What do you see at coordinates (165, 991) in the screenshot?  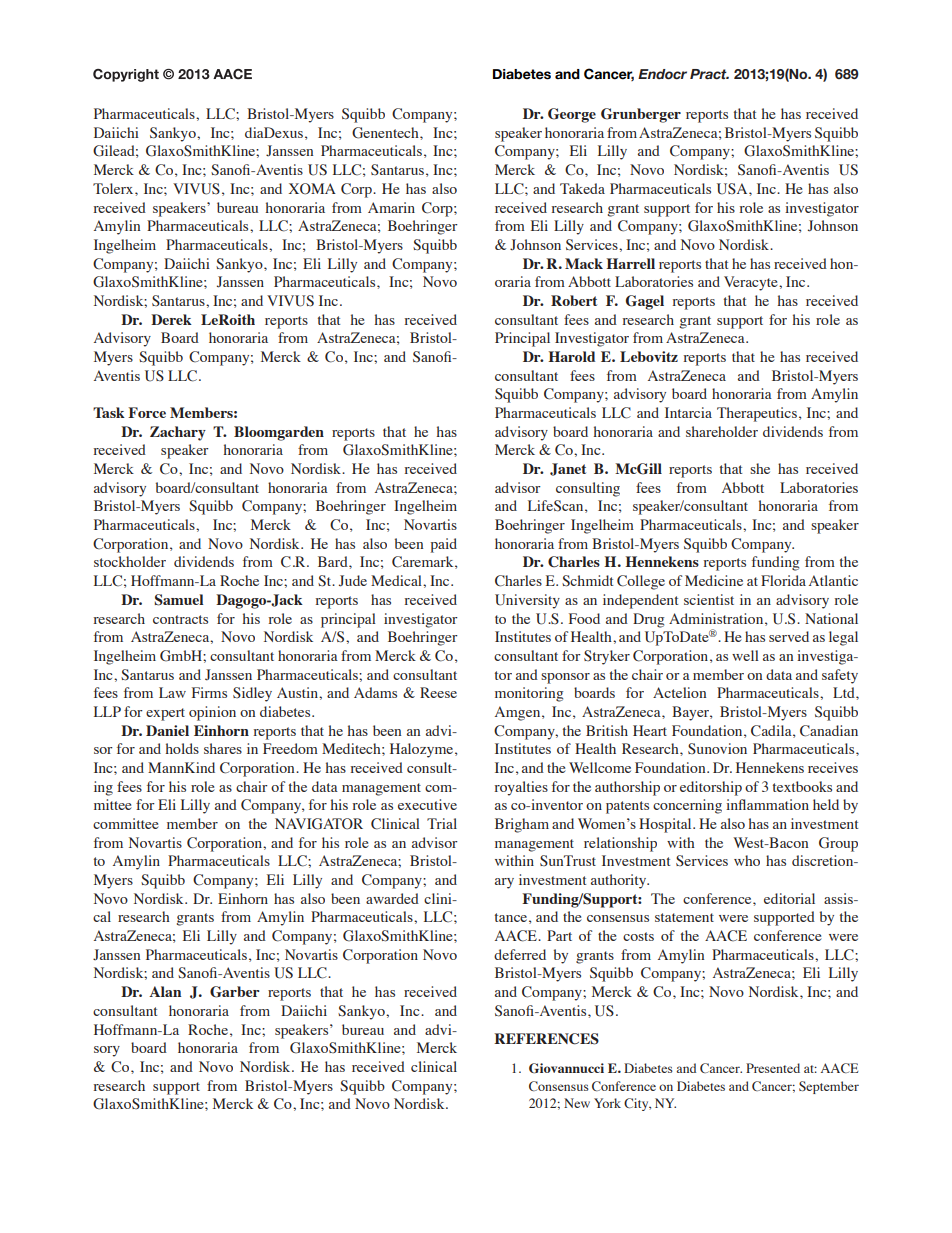 I see `Alan` at bounding box center [165, 991].
